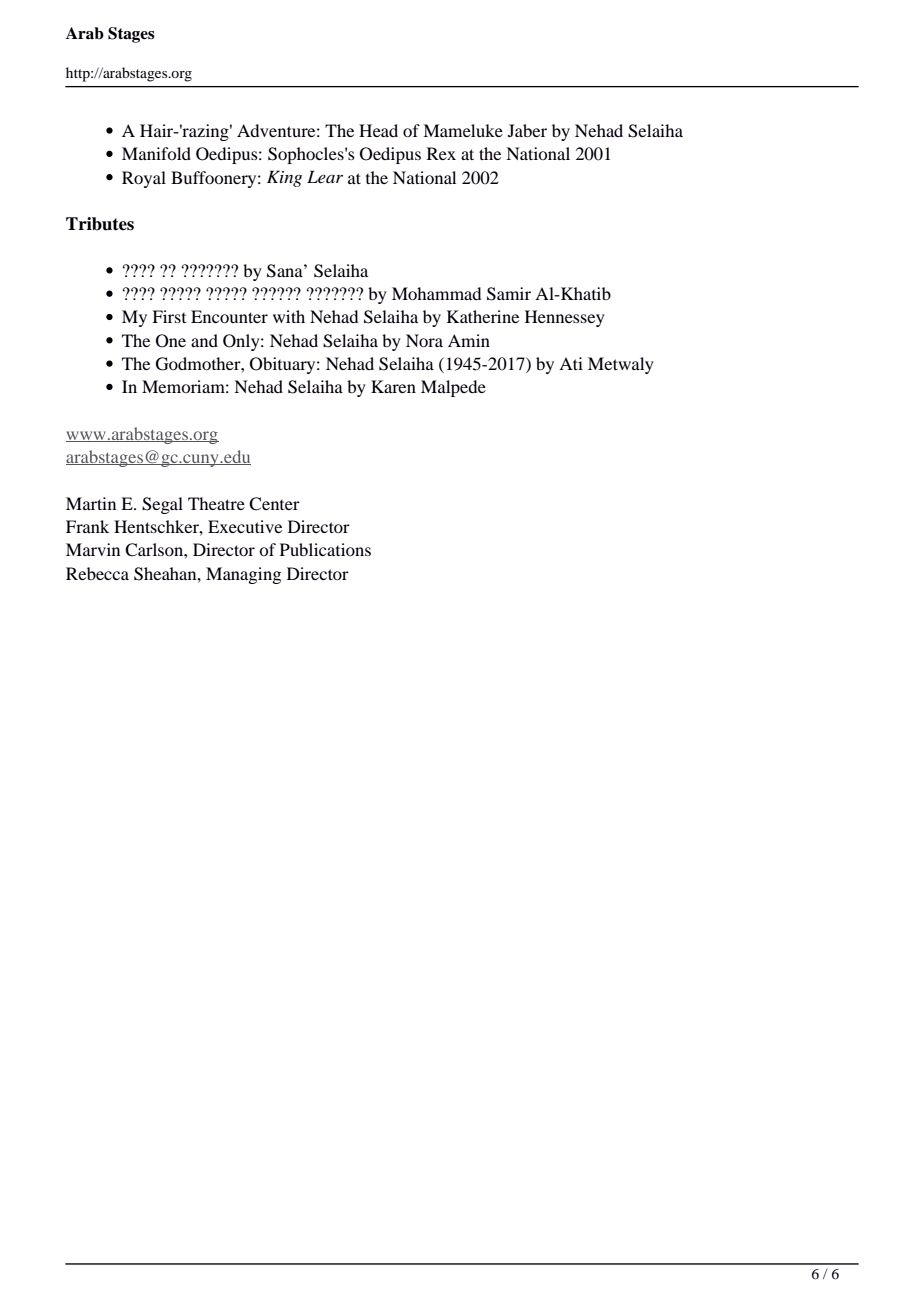 This document has width=924, height=1308. I want to click on and, so click(204, 340).
